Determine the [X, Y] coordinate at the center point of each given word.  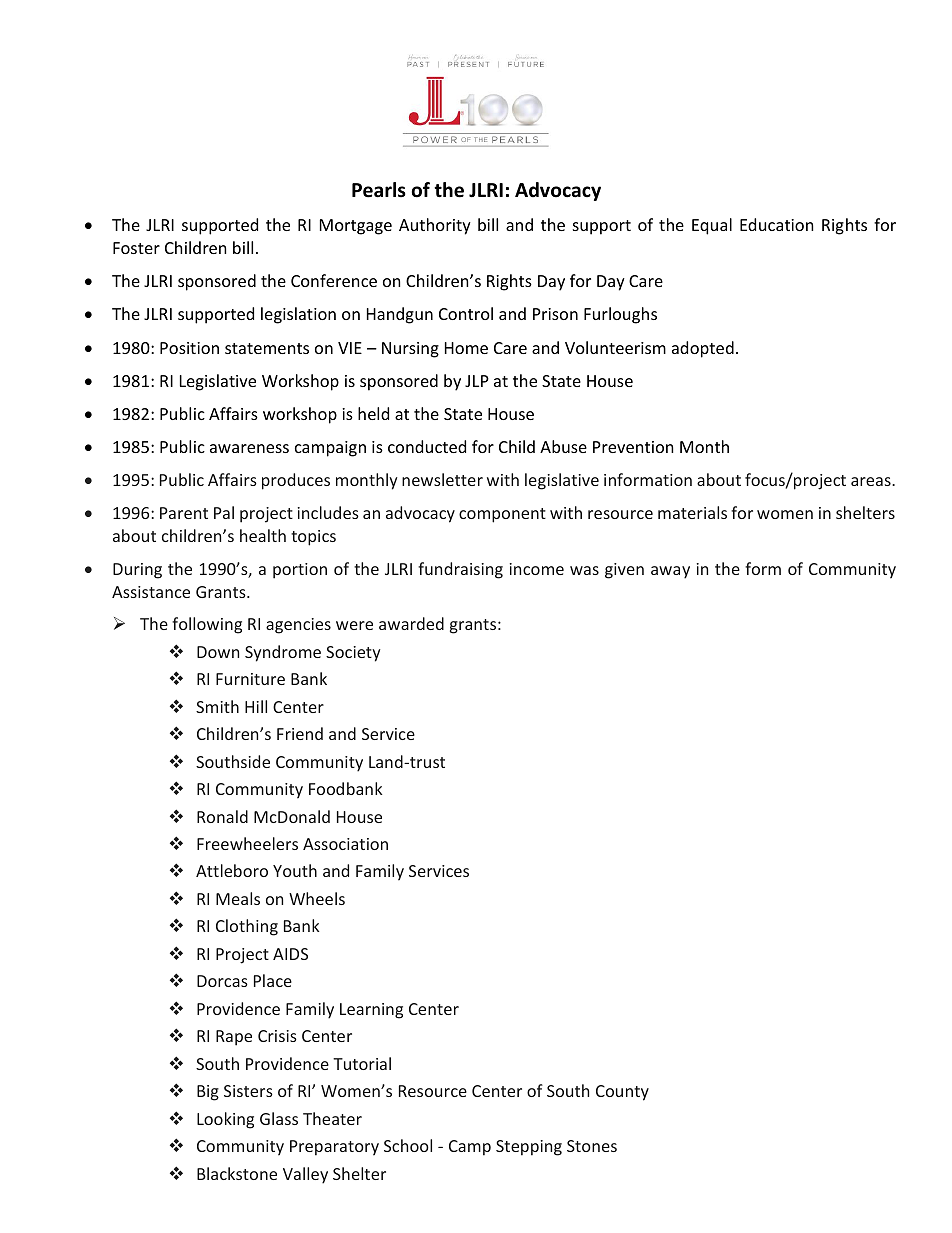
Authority [435, 226]
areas [872, 481]
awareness [249, 448]
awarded [411, 623]
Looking [225, 1120]
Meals [238, 898]
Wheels [317, 898]
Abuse [563, 446]
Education [777, 224]
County [622, 1093]
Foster [136, 248]
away [670, 572]
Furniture [250, 679]
